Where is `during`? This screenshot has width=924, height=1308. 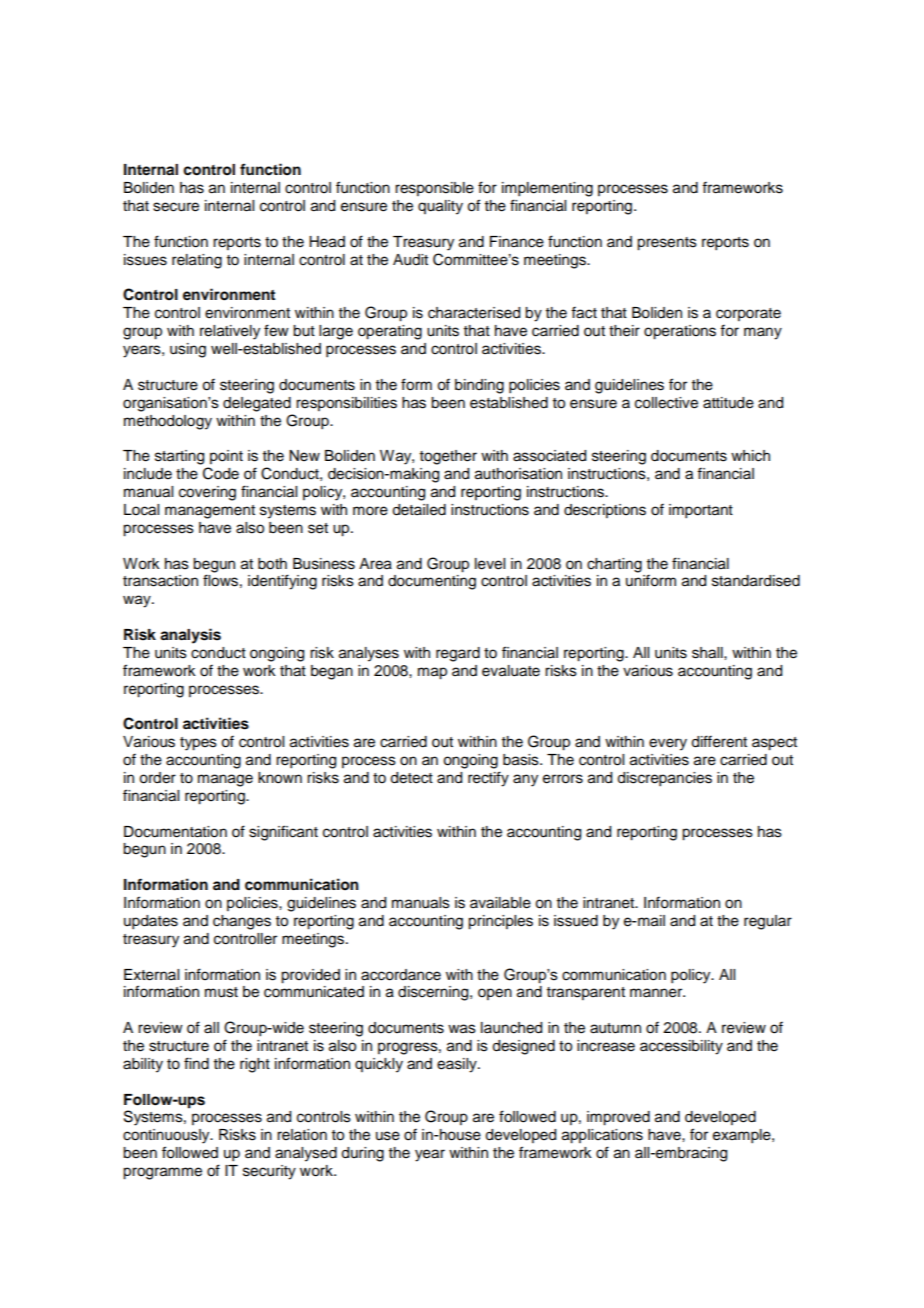 during is located at coordinates (362, 1154).
